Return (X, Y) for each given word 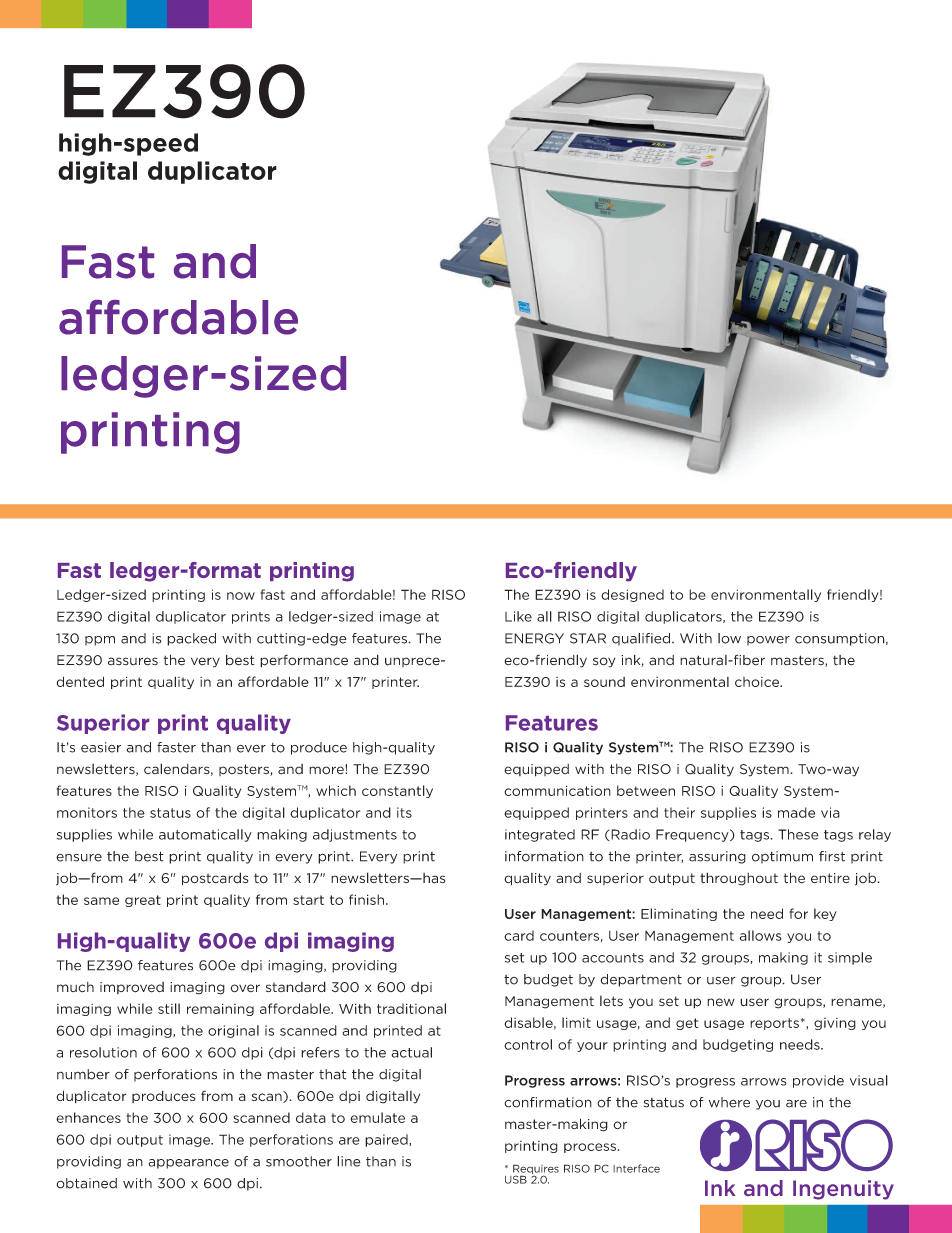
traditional (411, 1008)
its (404, 812)
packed (191, 639)
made (796, 812)
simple (850, 958)
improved (132, 988)
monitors (87, 812)
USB (516, 1179)
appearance (188, 1164)
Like (518, 616)
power (768, 641)
